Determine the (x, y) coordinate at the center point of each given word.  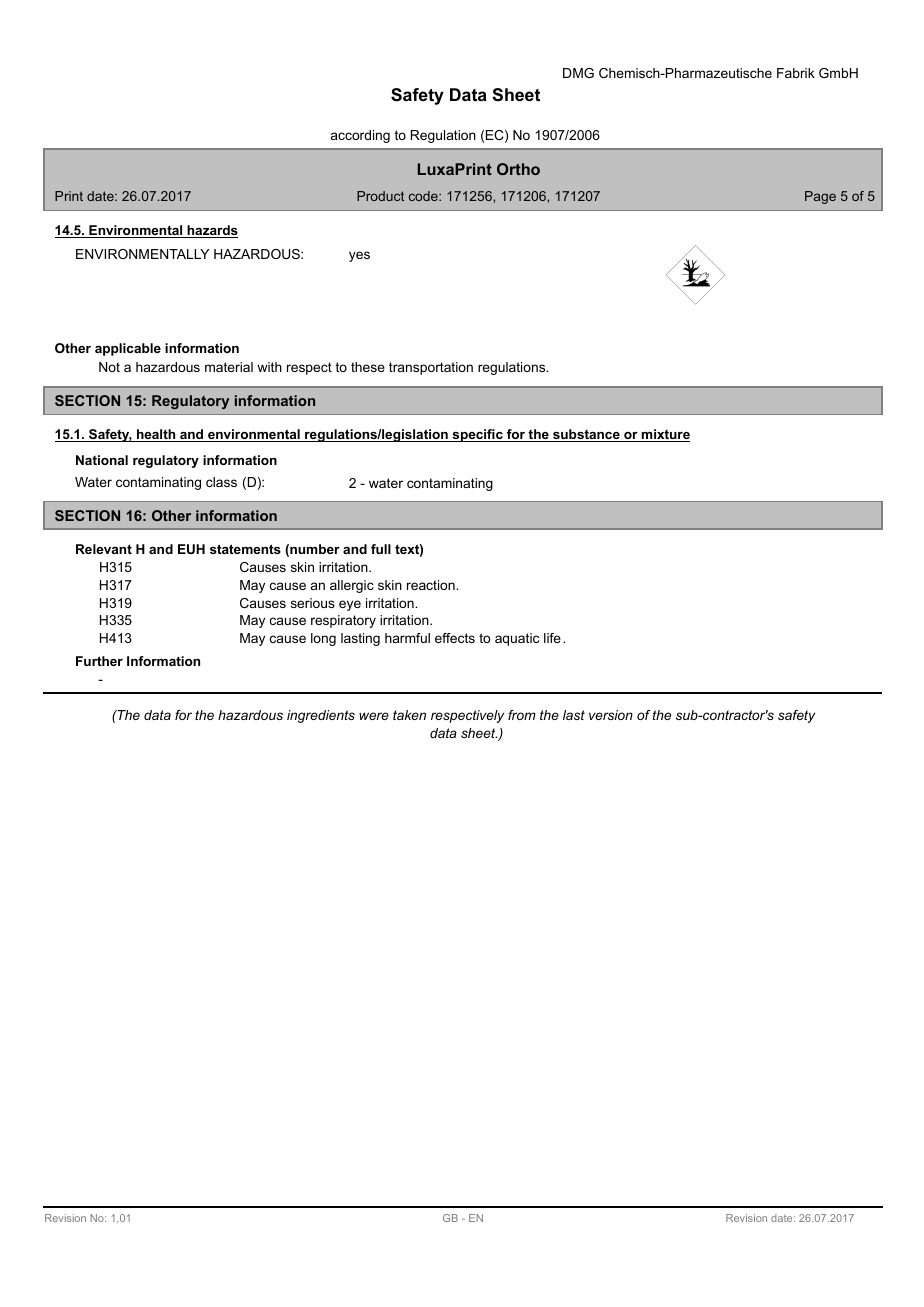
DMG (578, 73)
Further (99, 661)
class (221, 482)
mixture (665, 435)
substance (586, 435)
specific (477, 435)
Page (820, 197)
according (360, 136)
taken (409, 715)
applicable (128, 349)
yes (359, 256)
